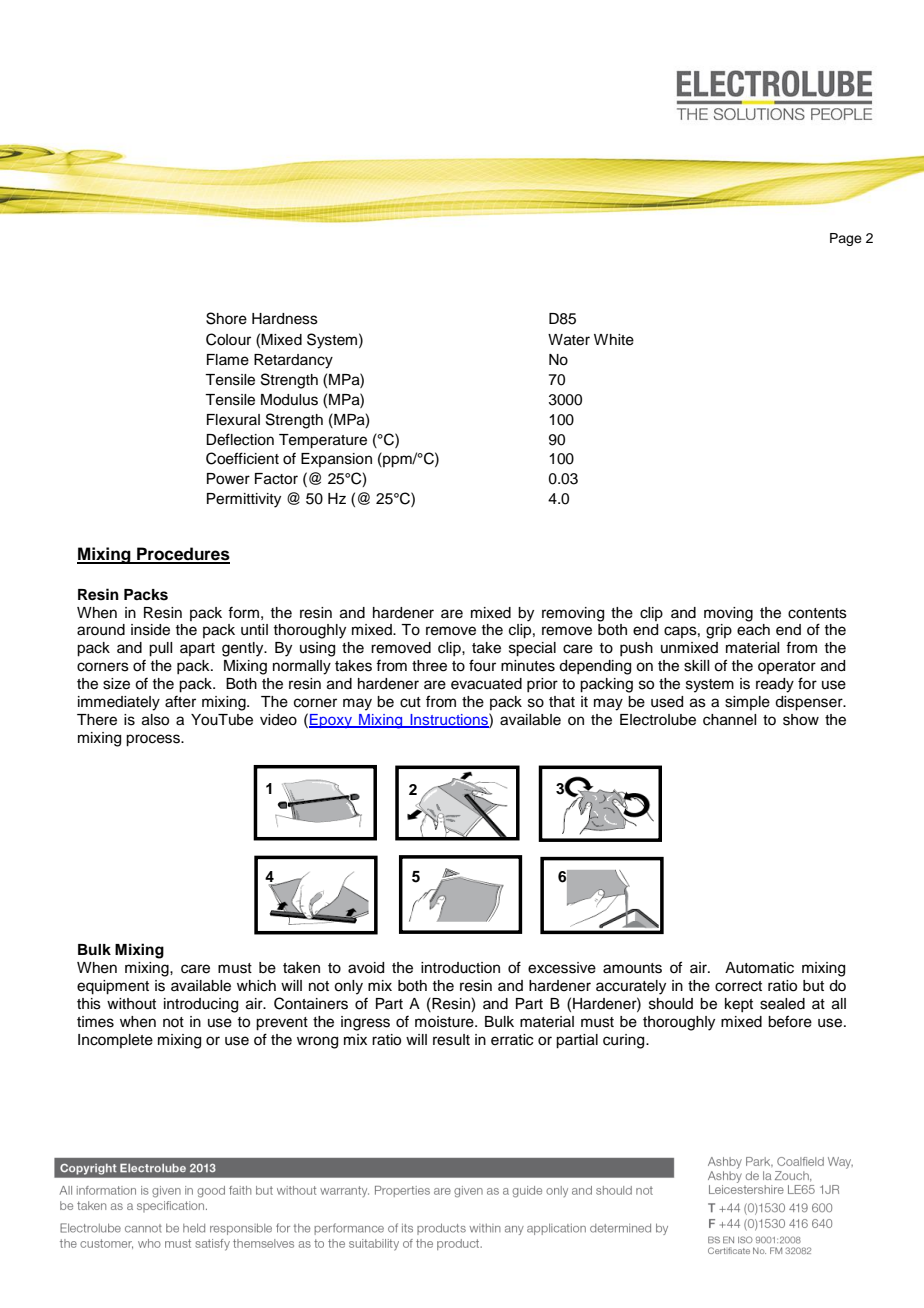 The width and height of the image is (924, 1308). I want to click on Shore, so click(226, 318).
